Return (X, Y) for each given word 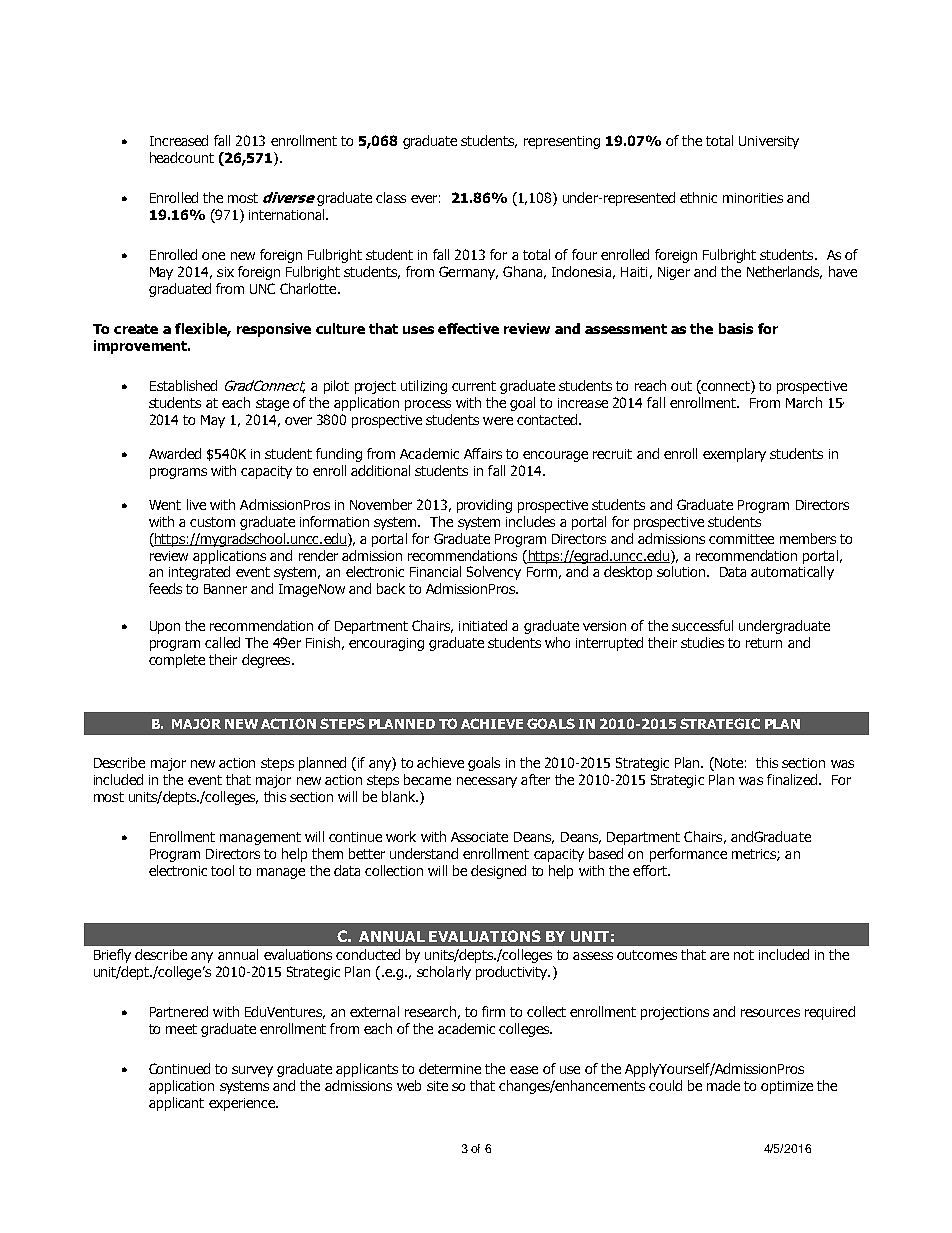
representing (562, 142)
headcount (182, 157)
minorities (753, 198)
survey (252, 1071)
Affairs (483, 453)
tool (222, 870)
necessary (487, 782)
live (196, 504)
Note (728, 764)
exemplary (734, 455)
